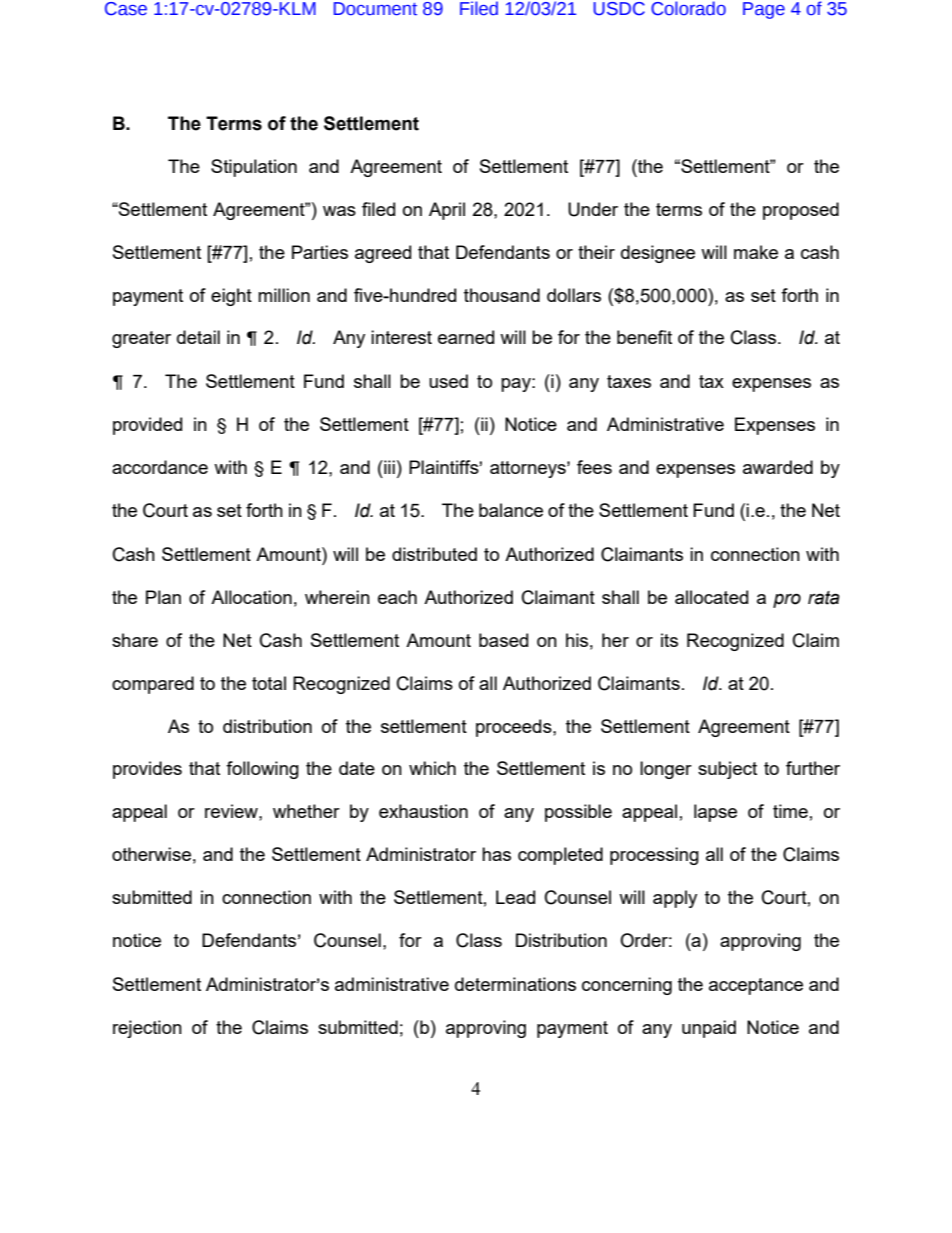 The height and width of the screenshot is (1233, 952). What do you see at coordinates (764, 10) in the screenshot?
I see `Page` at bounding box center [764, 10].
